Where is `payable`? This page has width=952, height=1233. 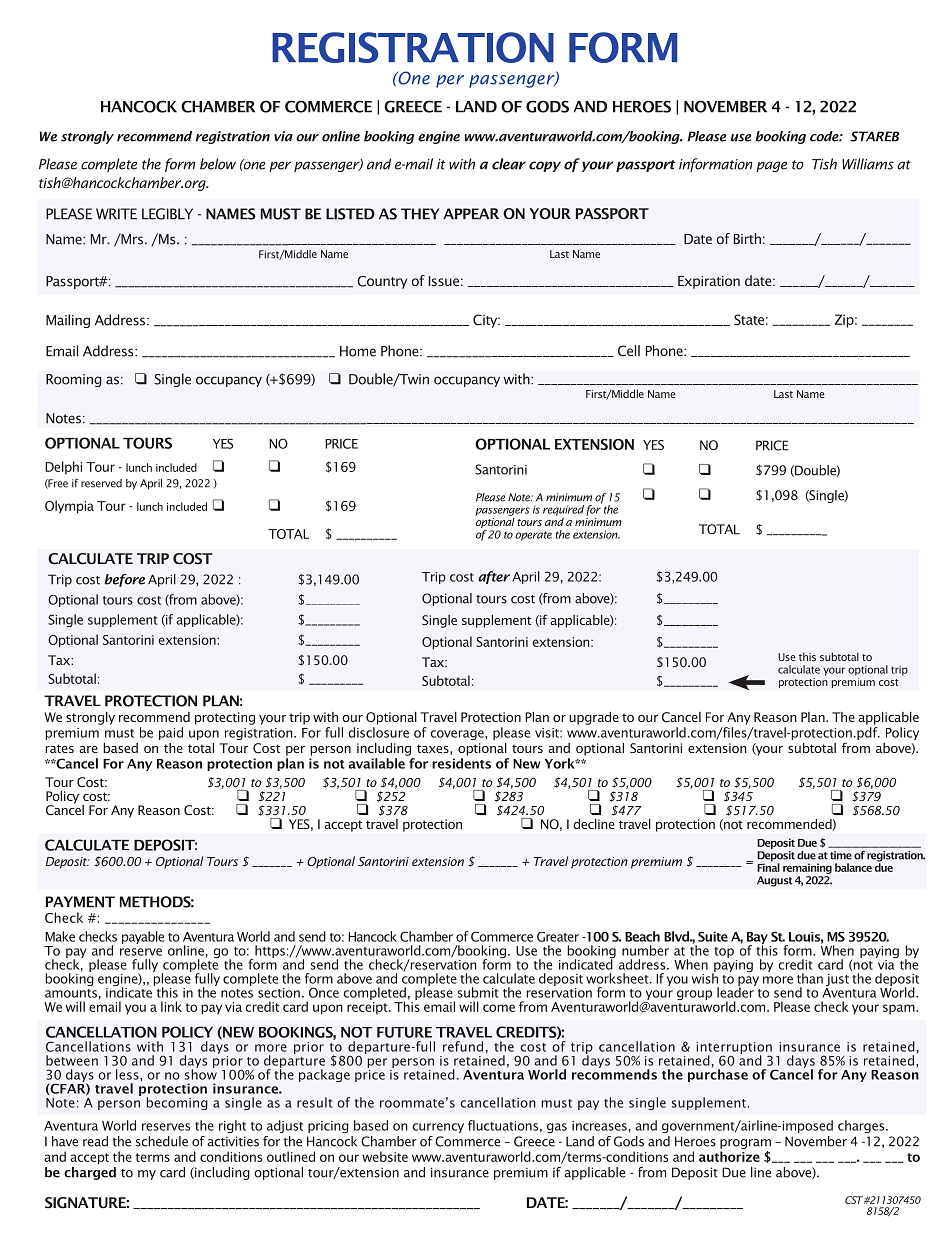 payable is located at coordinates (143, 937).
